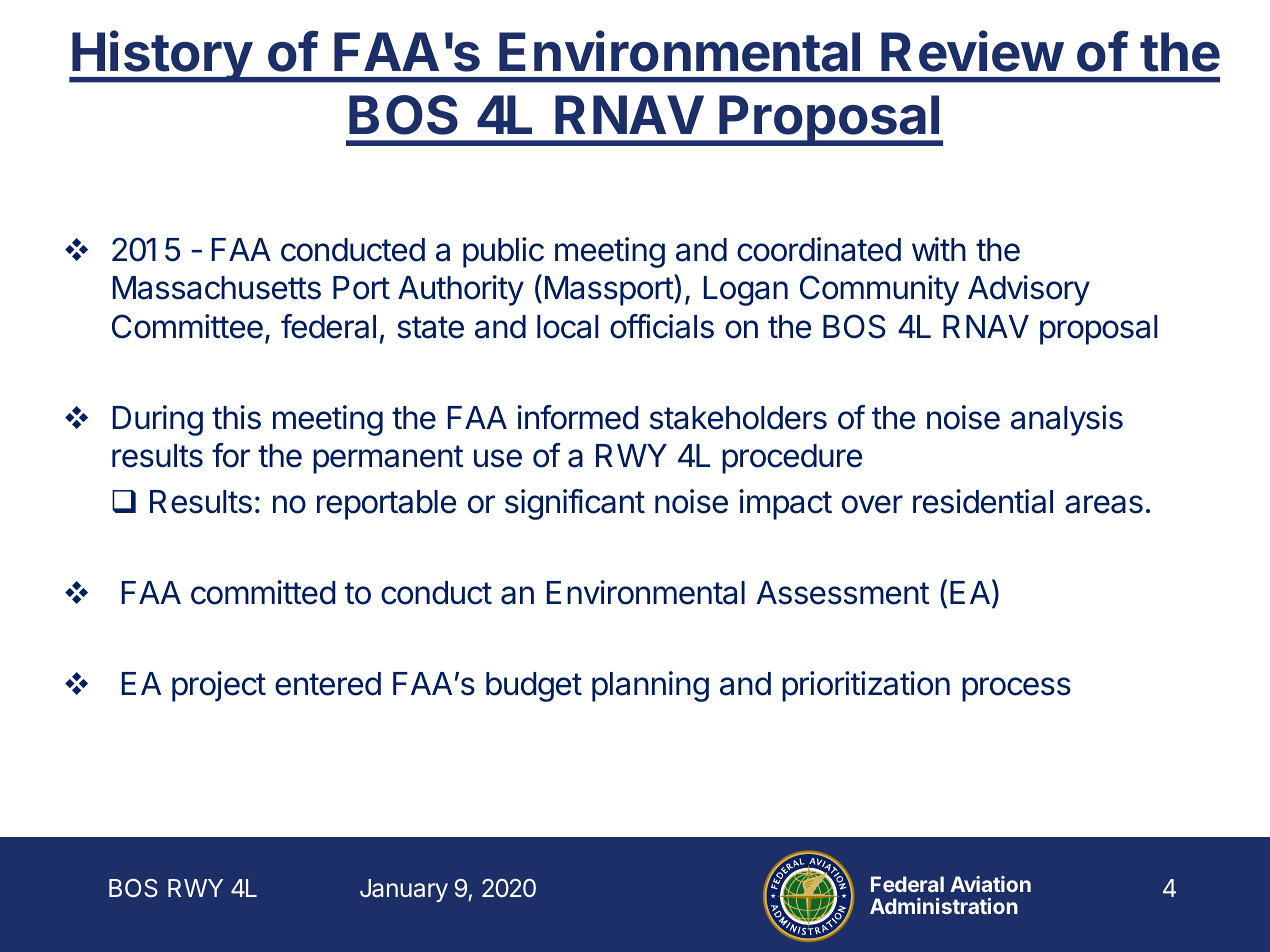 The height and width of the image is (952, 1270). Describe the element at coordinates (650, 686) in the image. I see `planning` at that location.
